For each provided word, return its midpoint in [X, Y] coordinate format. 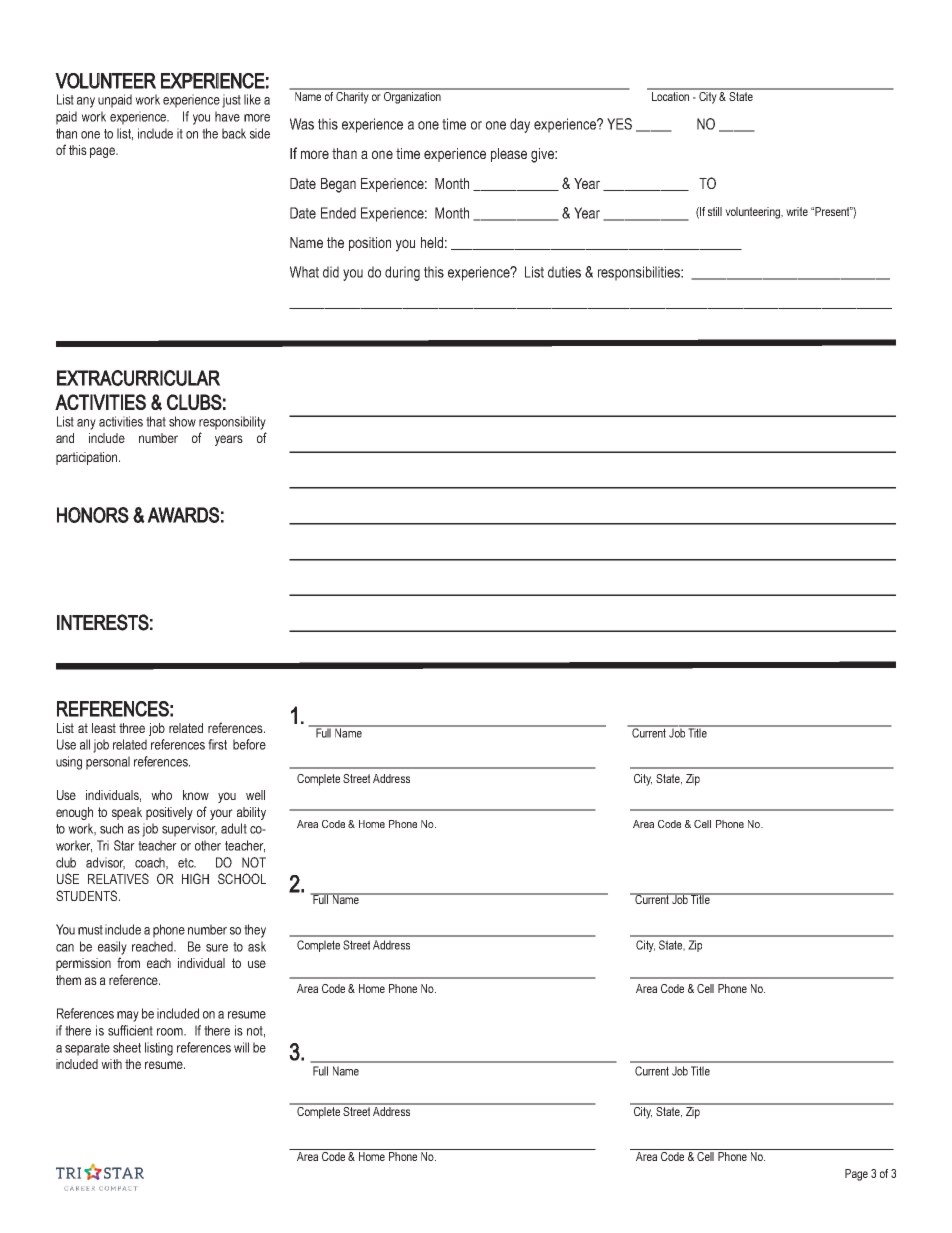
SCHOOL [242, 878]
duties [564, 272]
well [255, 795]
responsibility [232, 423]
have [227, 116]
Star [124, 845]
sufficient [130, 1030]
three [132, 728]
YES [619, 124]
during [402, 273]
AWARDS [183, 515]
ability [251, 813]
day [520, 125]
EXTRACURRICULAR [138, 378]
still [715, 211]
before [249, 744]
